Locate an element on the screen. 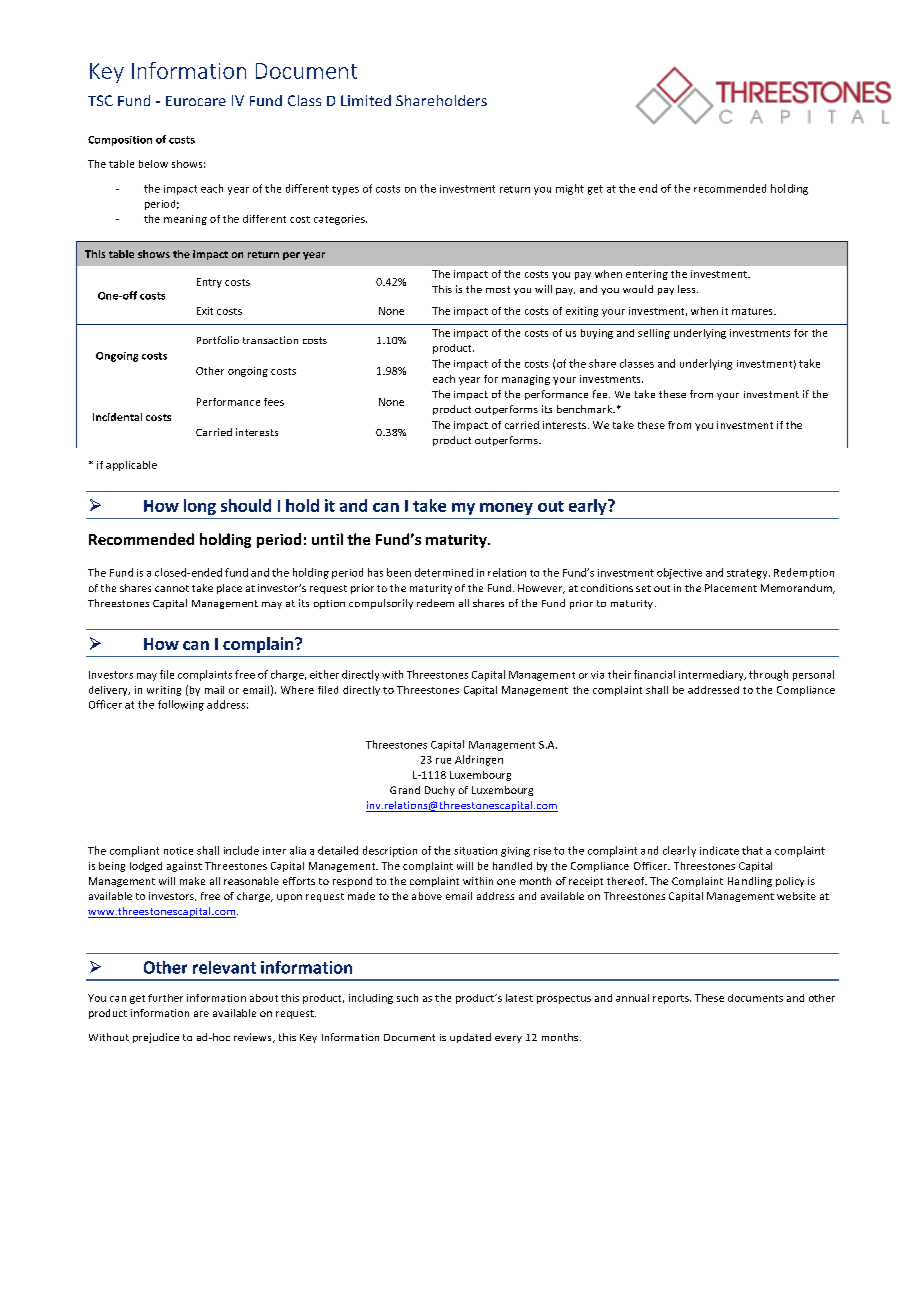 This screenshot has height=1308, width=924. notice is located at coordinates (178, 851).
